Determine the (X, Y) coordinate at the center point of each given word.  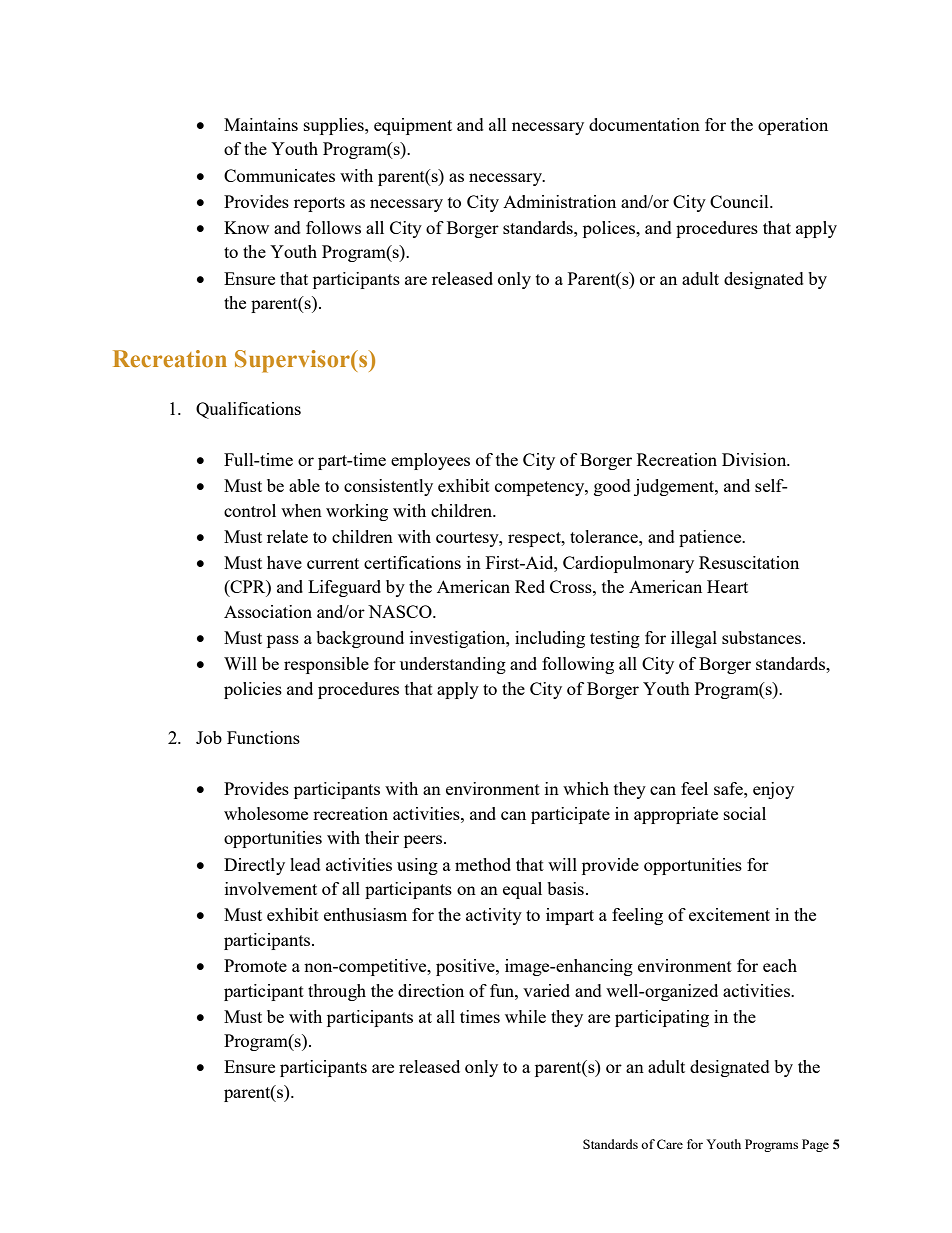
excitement (729, 914)
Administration (559, 201)
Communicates (279, 175)
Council (740, 201)
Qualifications (248, 410)
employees (430, 461)
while (525, 1016)
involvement (271, 888)
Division (755, 459)
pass (283, 641)
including (550, 639)
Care (670, 1144)
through (337, 992)
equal (522, 890)
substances (763, 637)
